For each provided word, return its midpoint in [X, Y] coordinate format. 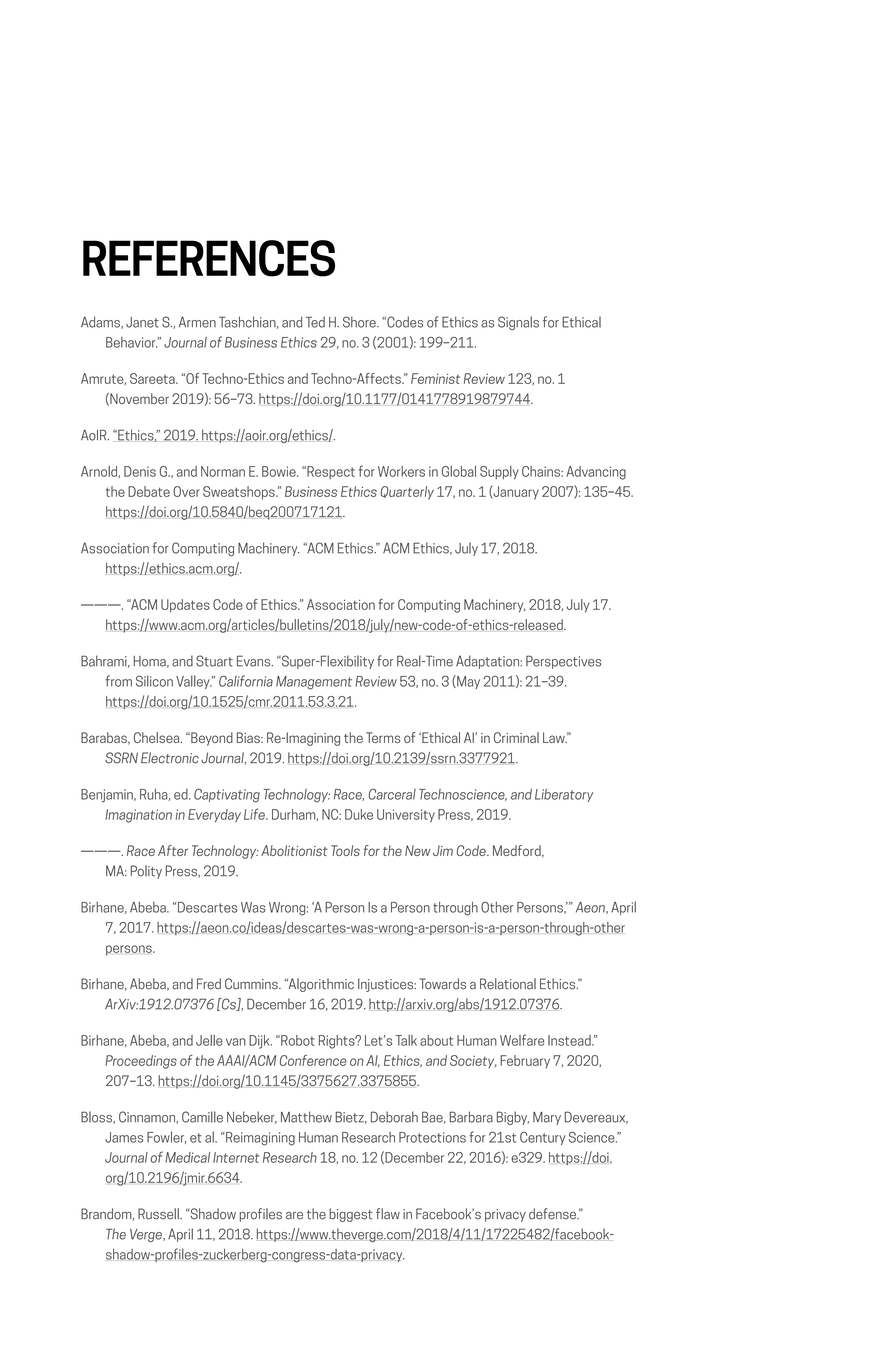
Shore [360, 322]
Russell [159, 1214]
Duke [359, 814]
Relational [508, 984]
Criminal [516, 737]
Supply [499, 473]
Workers [401, 471]
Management [314, 683]
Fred [209, 984]
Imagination [138, 816]
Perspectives [563, 662]
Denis [140, 471]
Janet [142, 322]
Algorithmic [320, 985]
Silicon [154, 681]
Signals [518, 323]
